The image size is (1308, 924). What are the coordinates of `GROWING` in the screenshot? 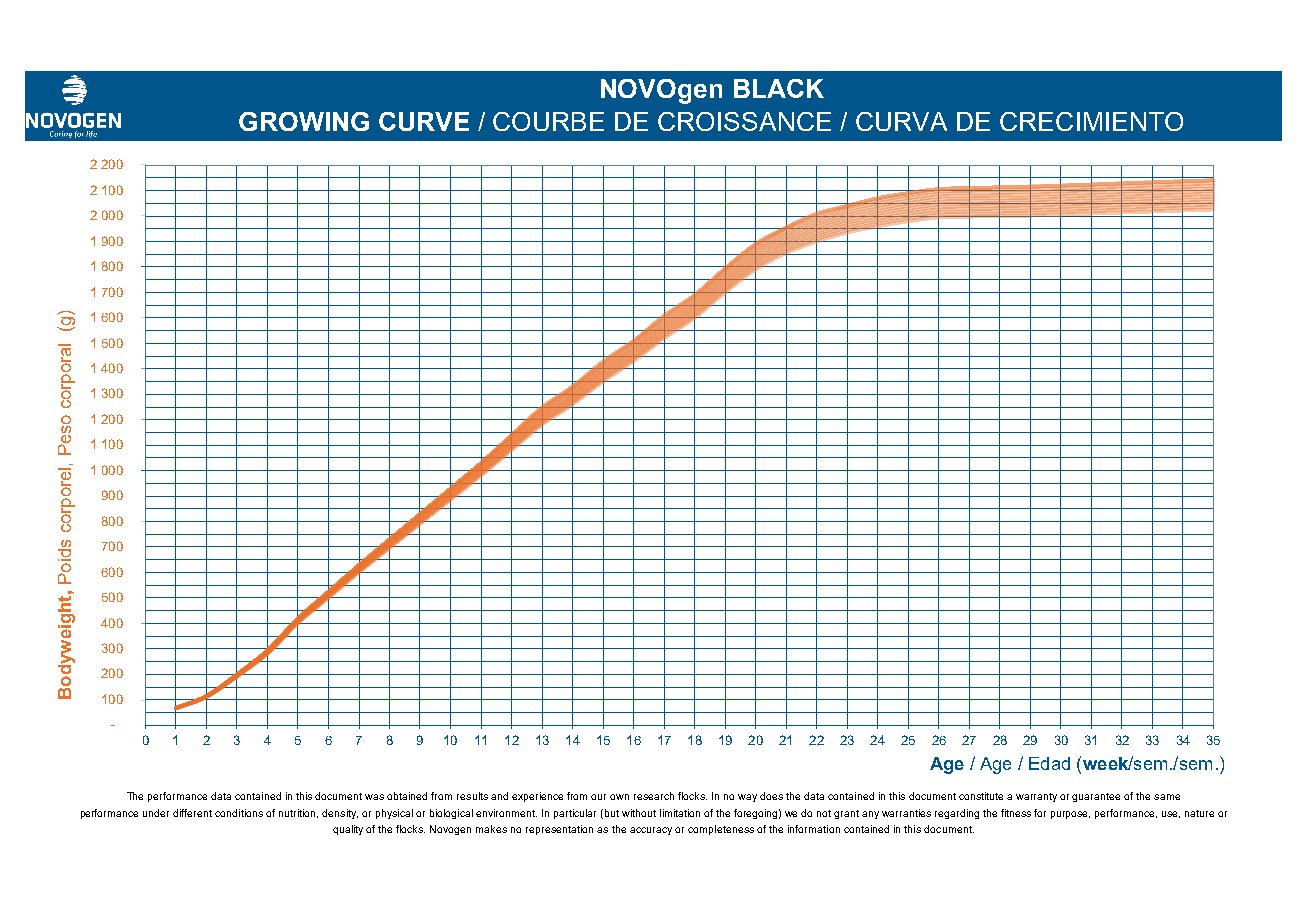 It's located at (304, 121).
